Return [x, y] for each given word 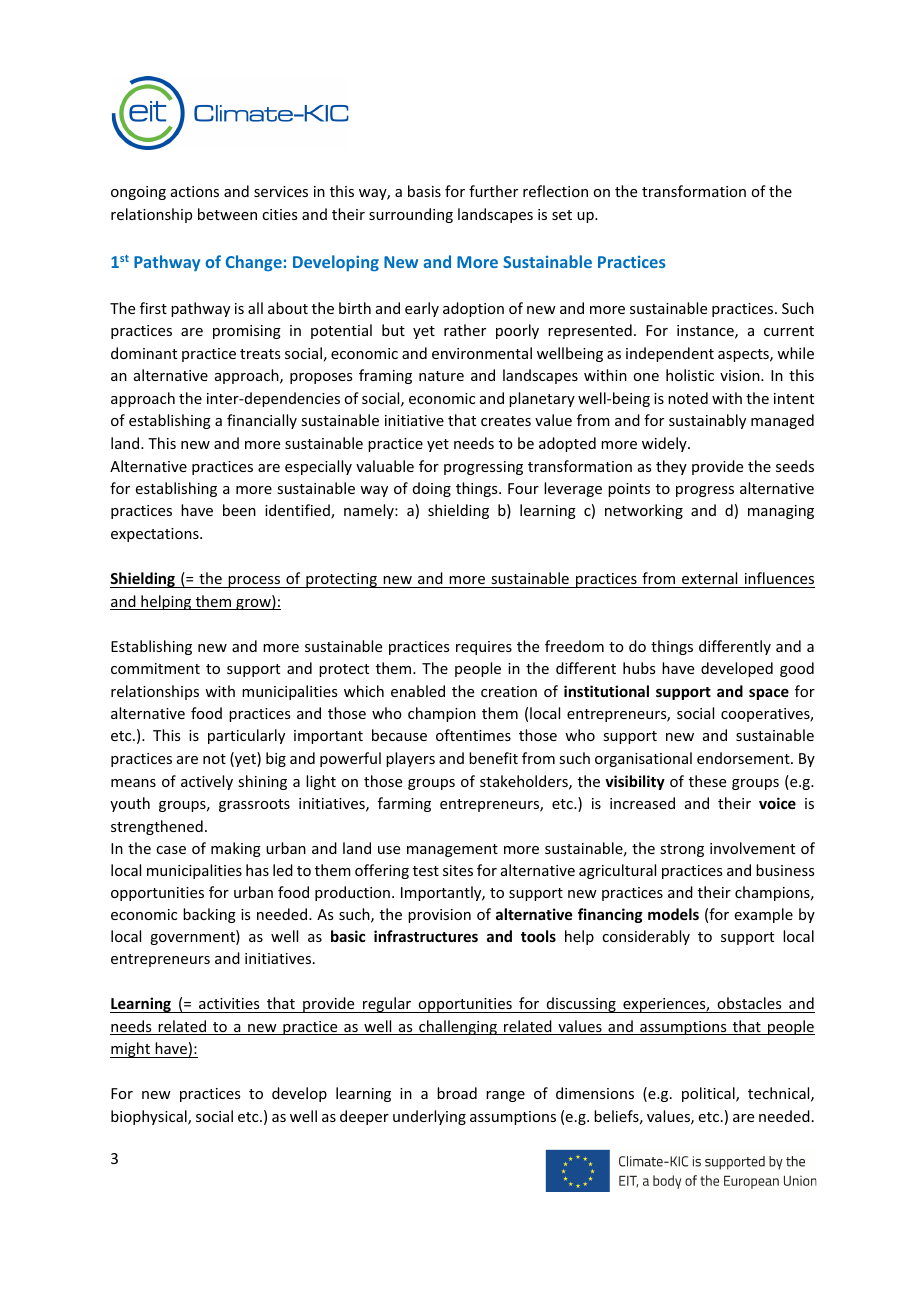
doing [432, 489]
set [562, 215]
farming [404, 804]
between [227, 214]
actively [207, 782]
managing [781, 512]
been [239, 510]
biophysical [150, 1117]
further [493, 191]
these [707, 781]
